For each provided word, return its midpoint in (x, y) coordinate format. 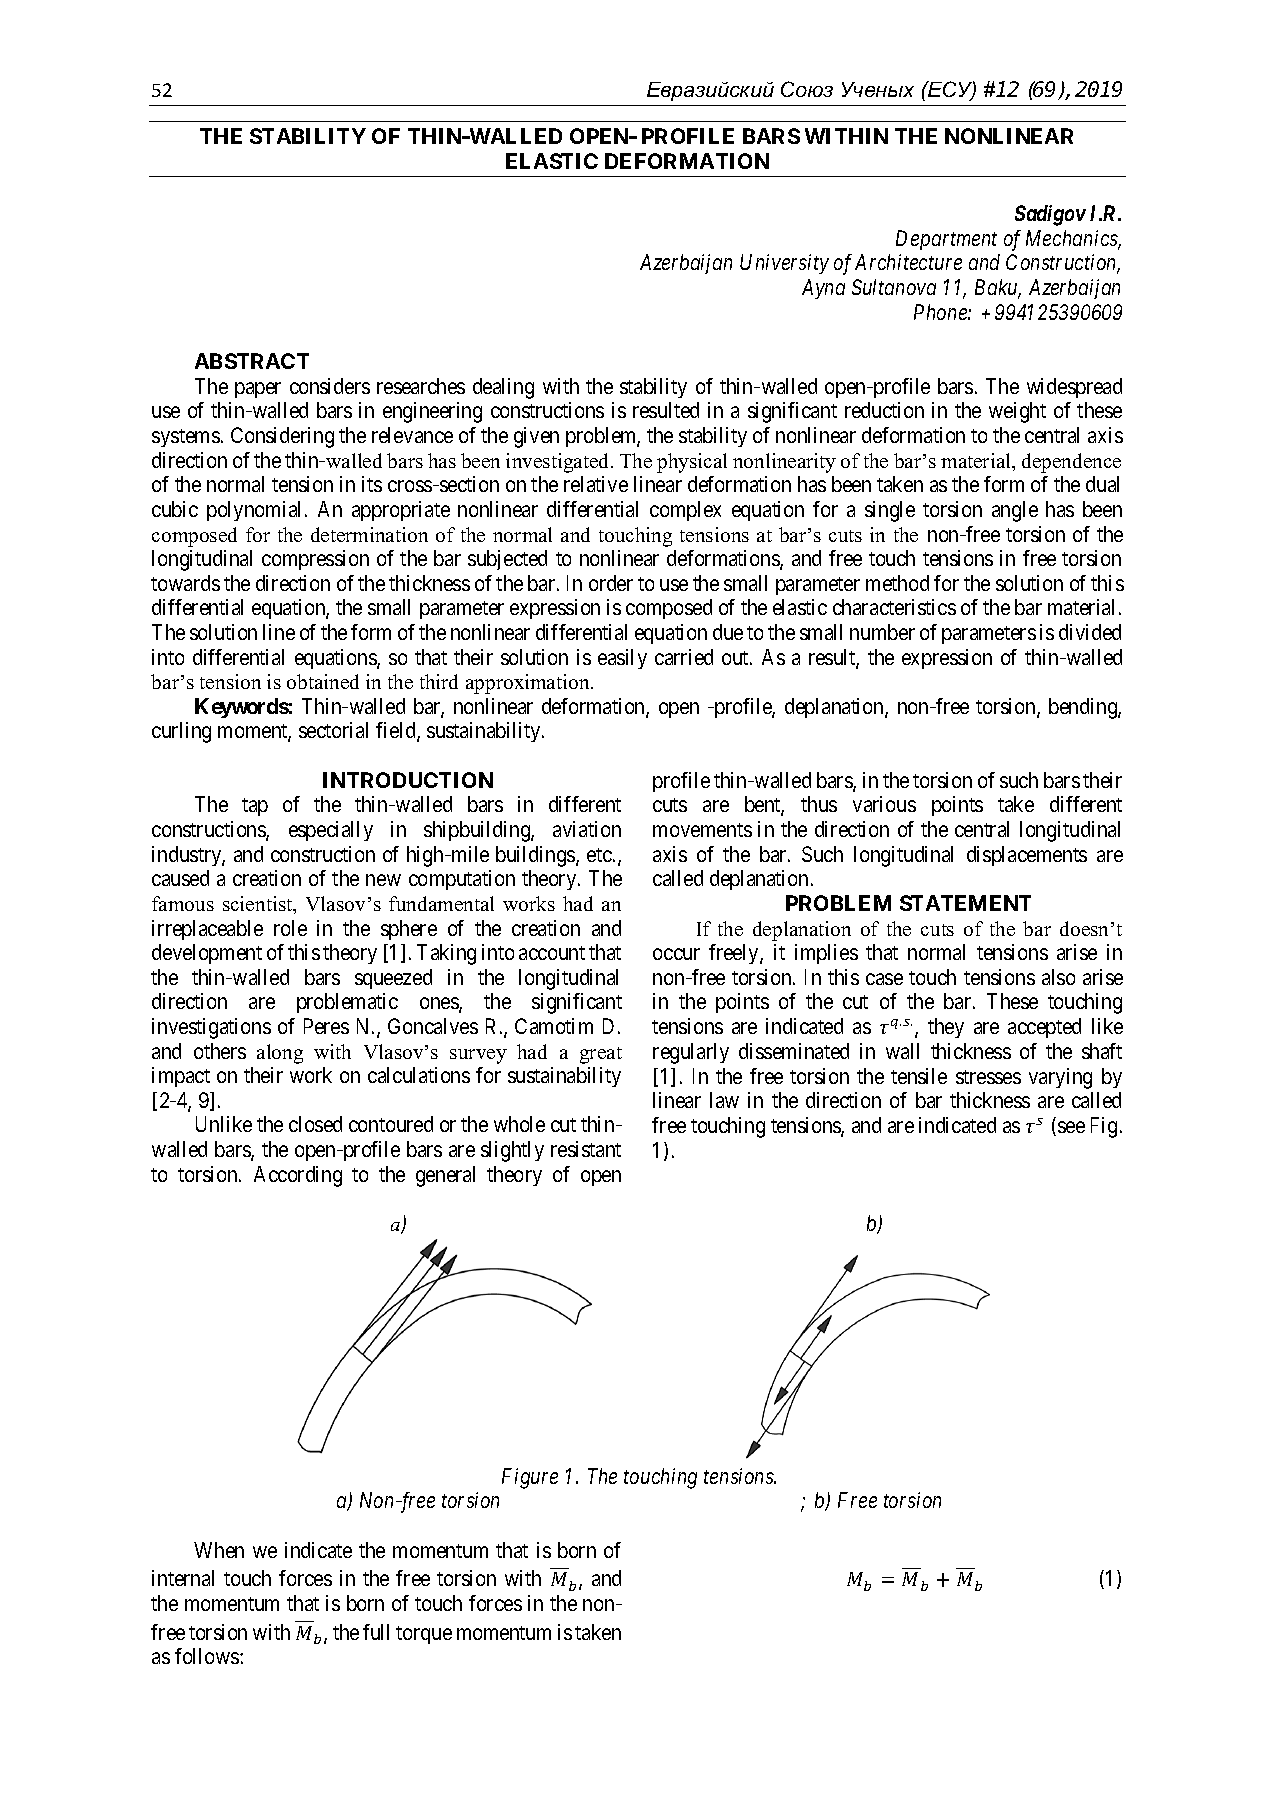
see (1071, 1127)
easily (622, 659)
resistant (586, 1149)
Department (946, 240)
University (784, 264)
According (298, 1176)
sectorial (333, 730)
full (376, 1632)
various (884, 804)
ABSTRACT (252, 361)
